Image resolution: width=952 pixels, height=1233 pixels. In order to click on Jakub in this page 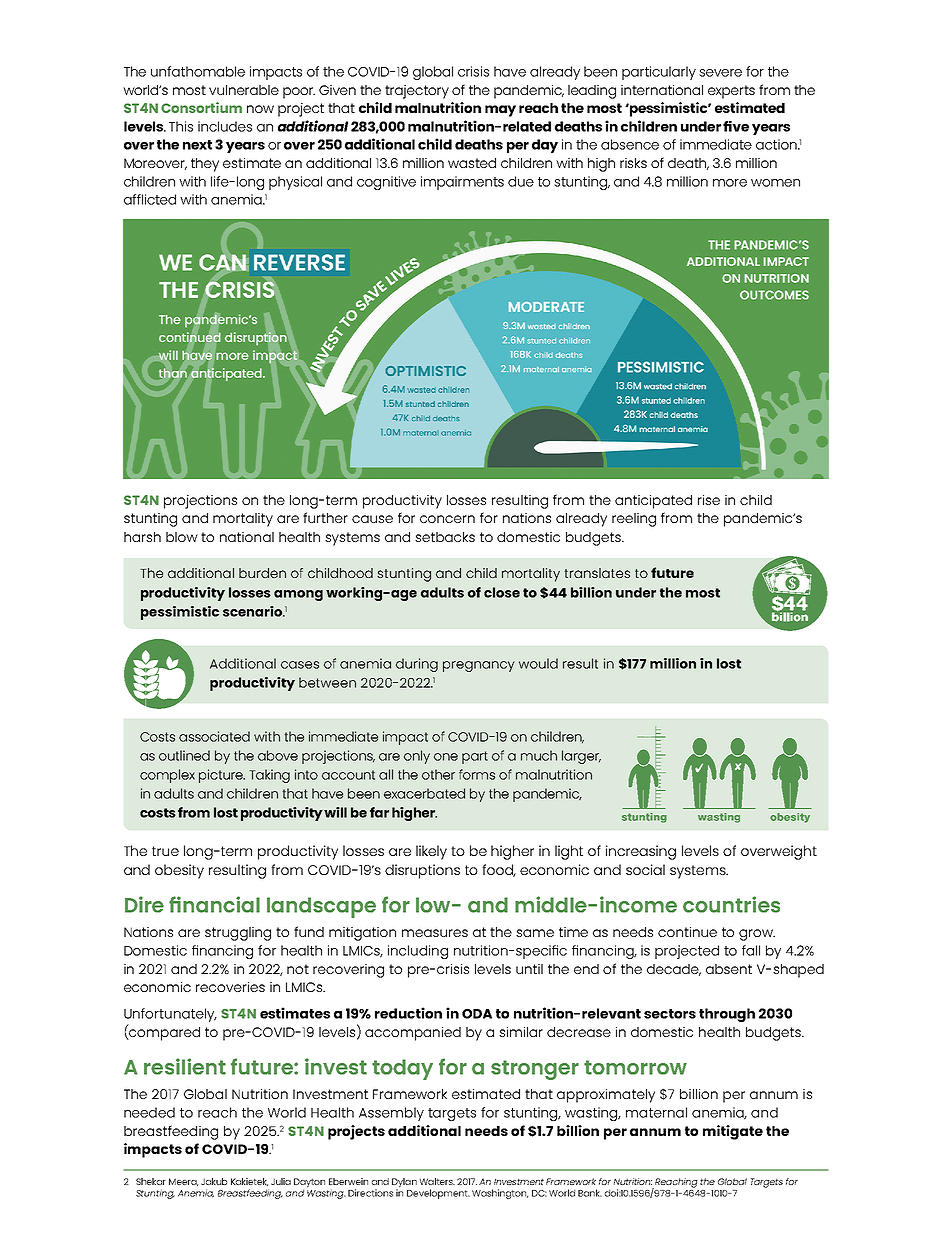, I will do `click(214, 1181)`.
